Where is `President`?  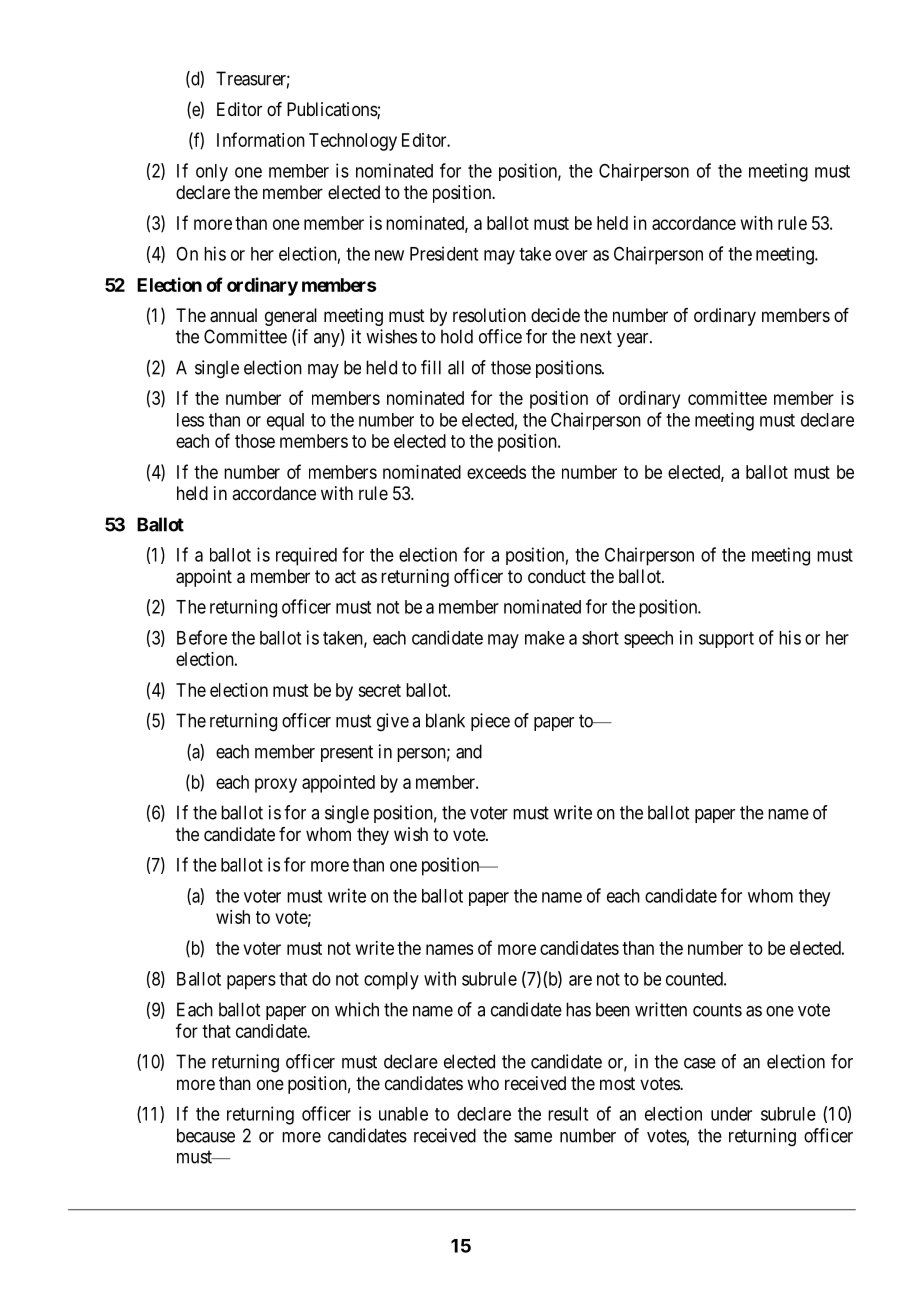 President is located at coordinates (444, 253).
